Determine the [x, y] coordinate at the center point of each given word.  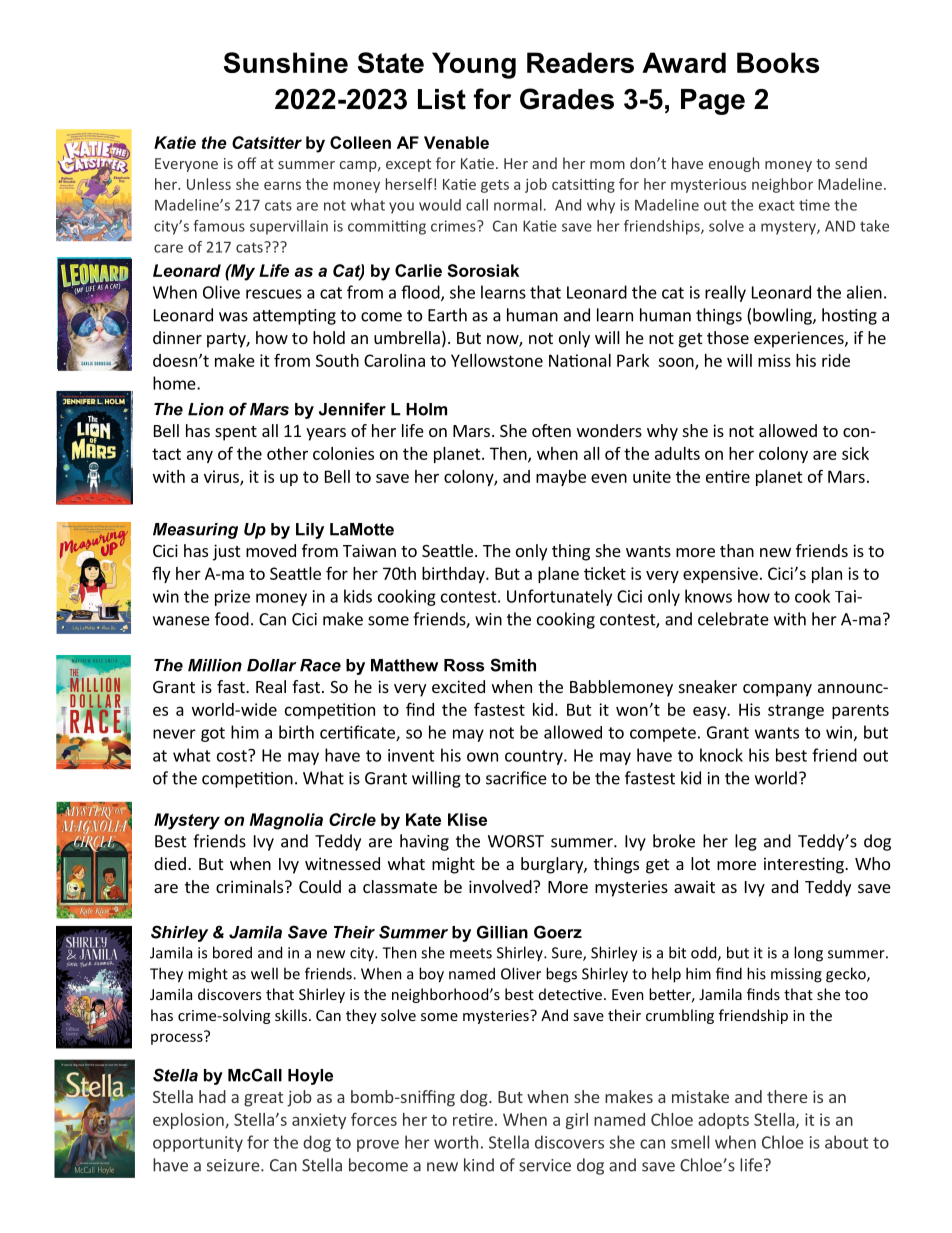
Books [778, 62]
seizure [234, 1165]
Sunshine [286, 62]
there [787, 1096]
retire [473, 1119]
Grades [567, 99]
